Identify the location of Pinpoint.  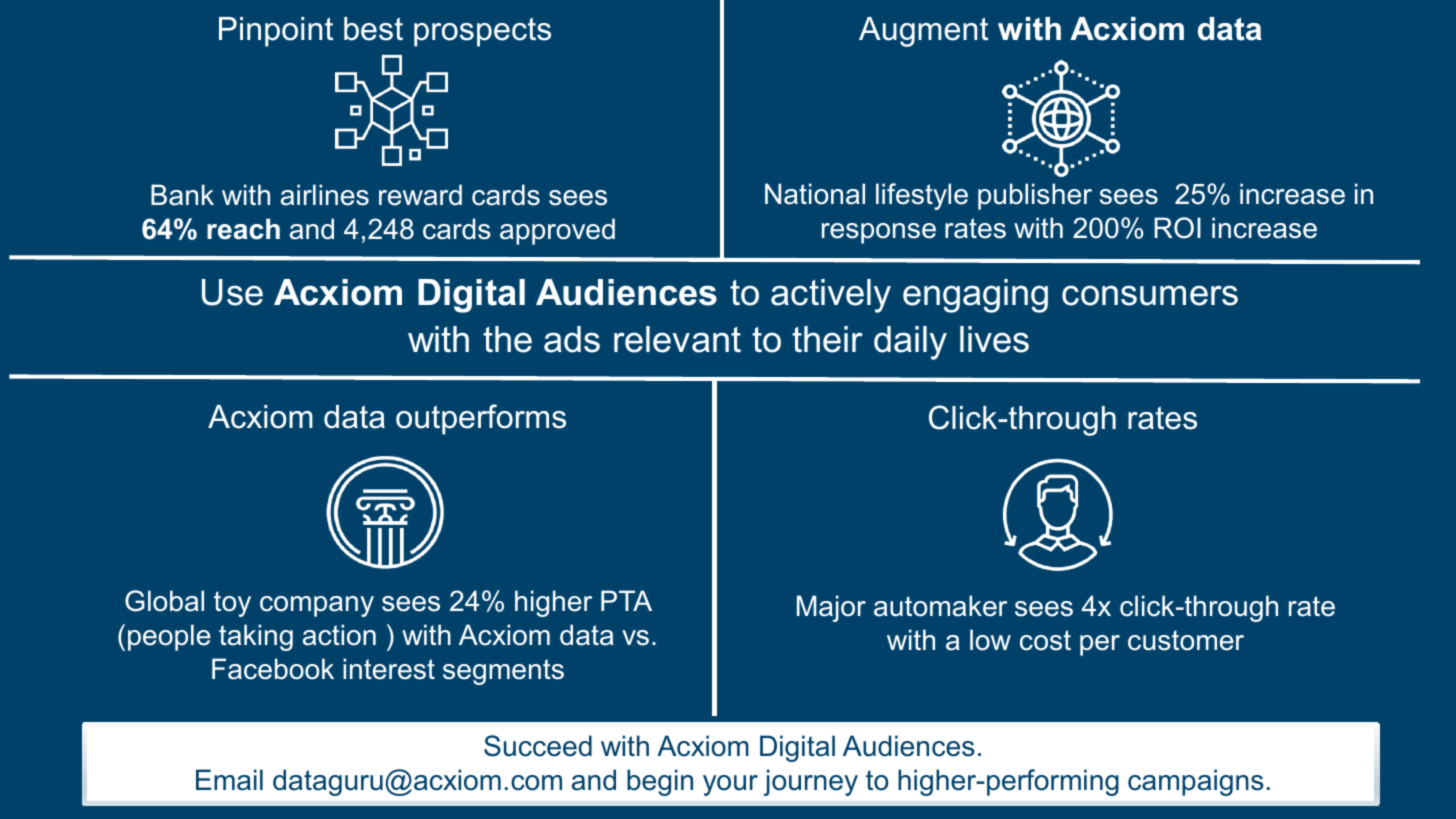
(276, 32).
